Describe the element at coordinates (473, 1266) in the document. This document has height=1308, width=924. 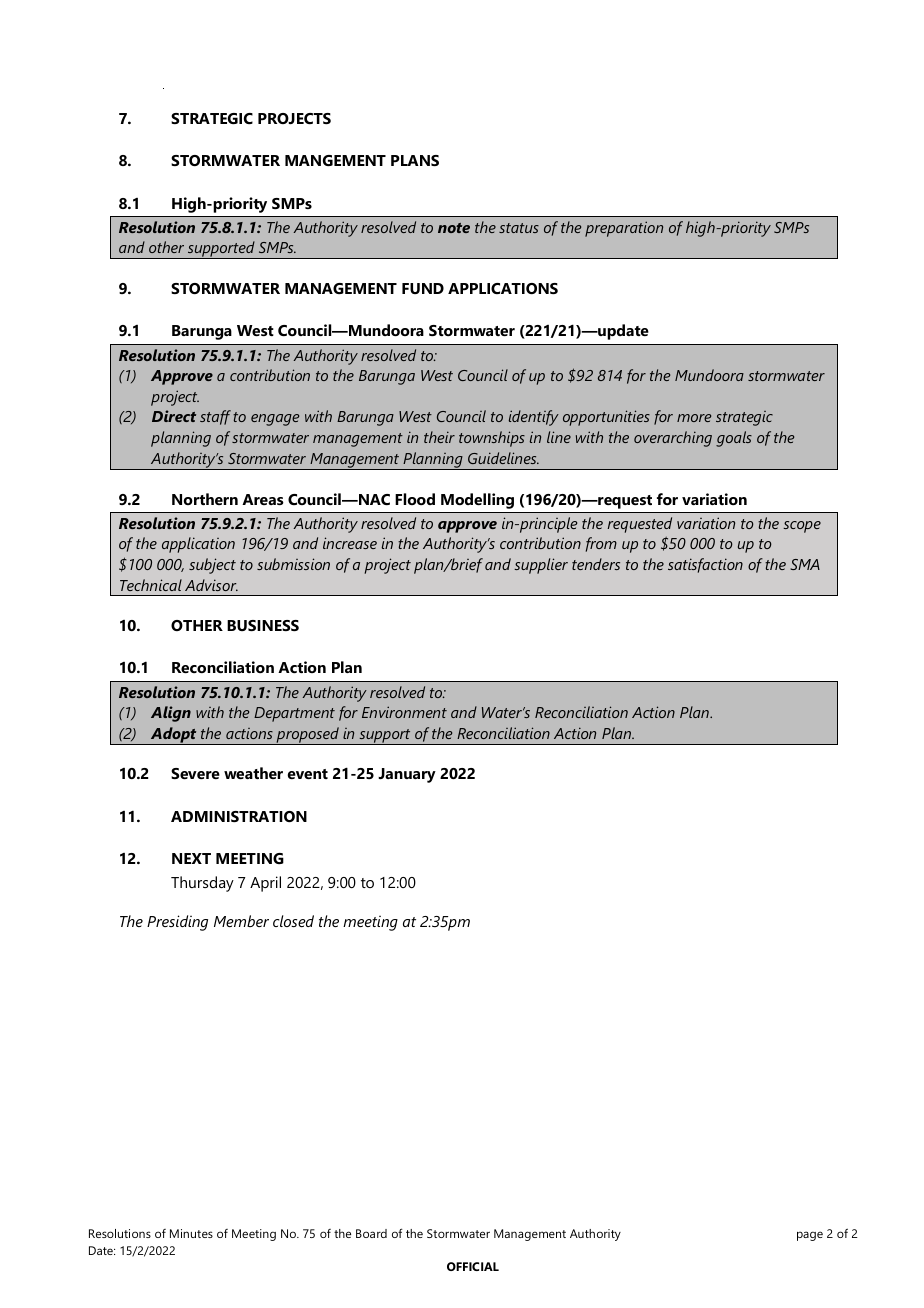
I see `OFFICIAL` at that location.
